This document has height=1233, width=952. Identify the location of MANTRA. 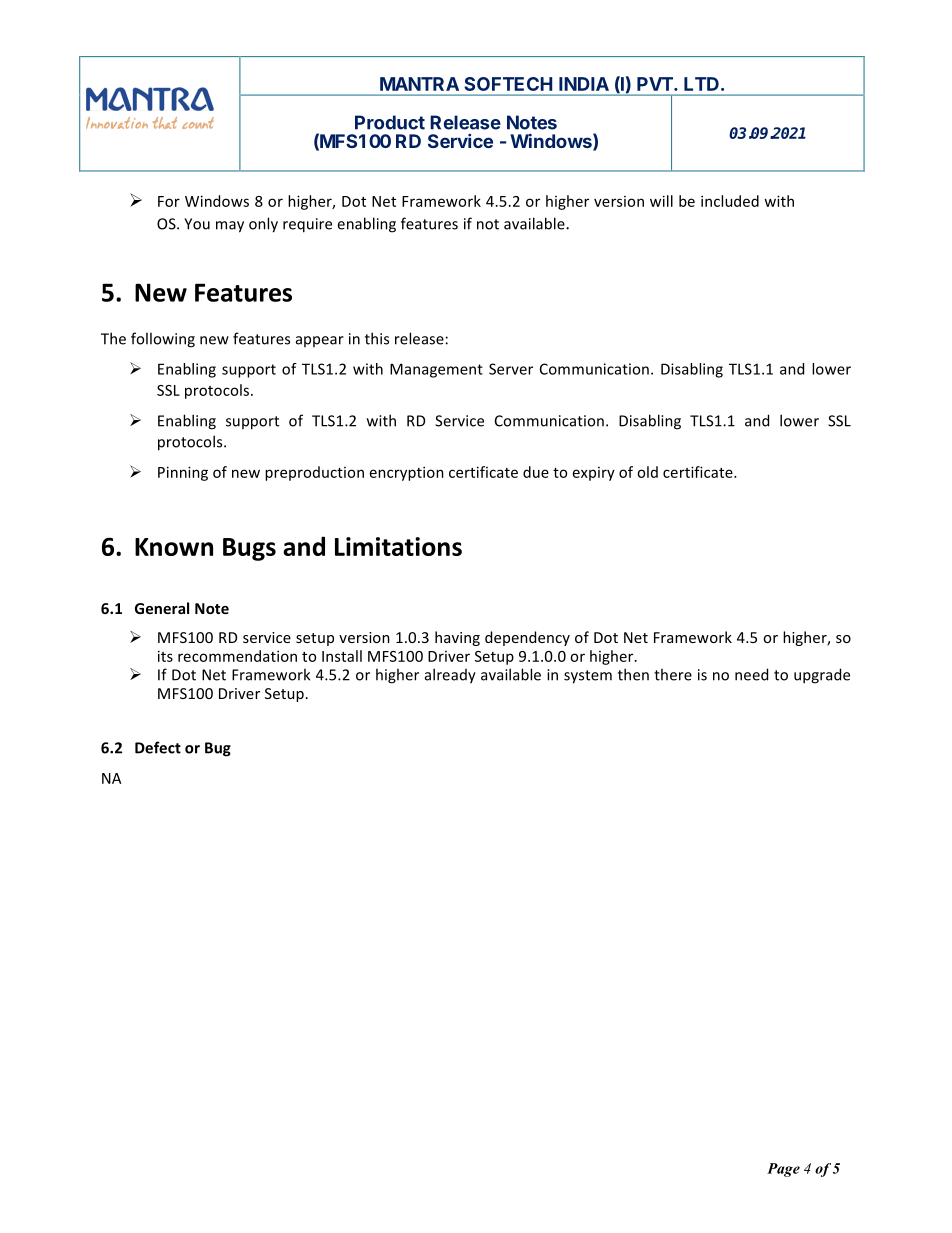
(419, 84).
